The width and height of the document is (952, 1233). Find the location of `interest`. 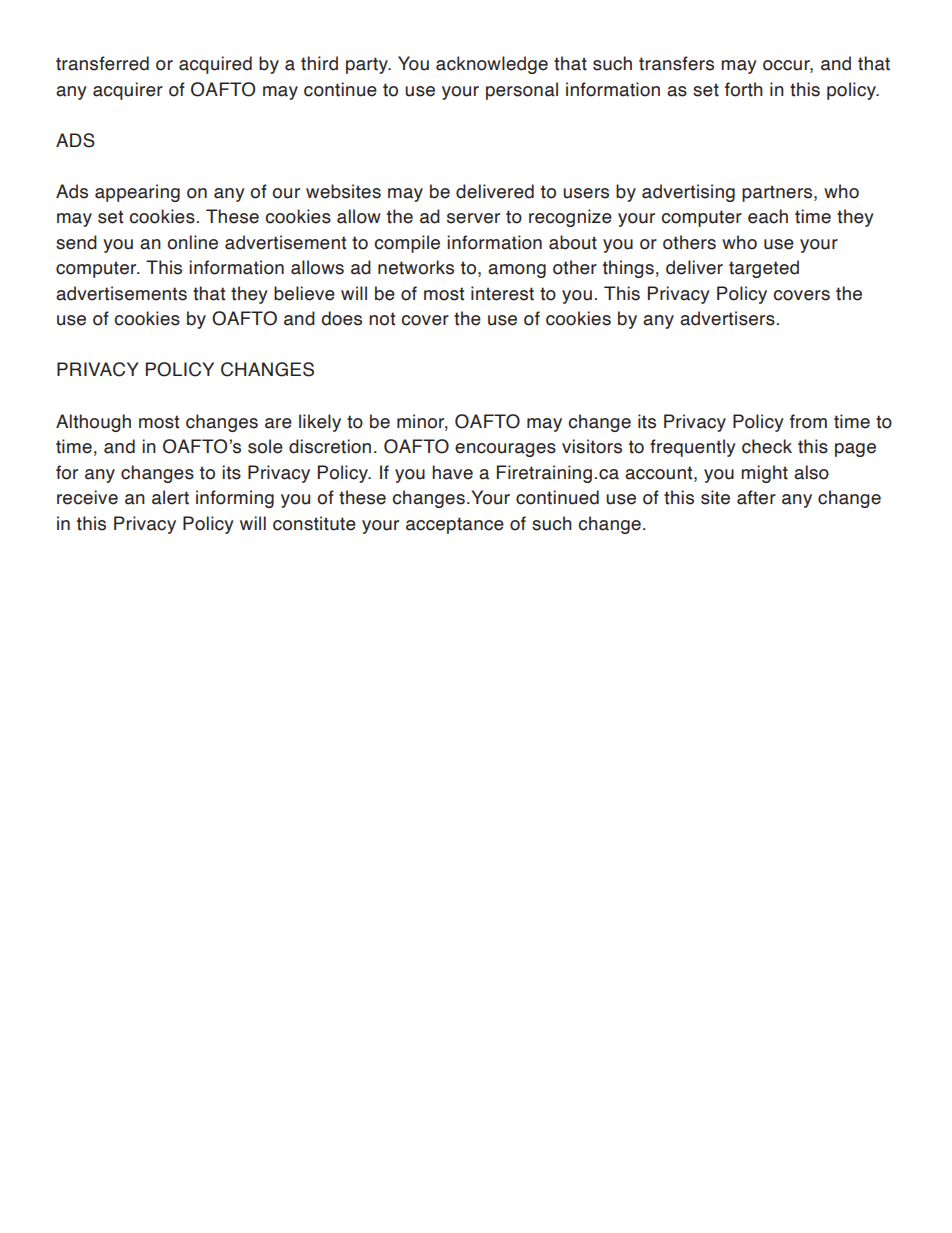

interest is located at coordinates (502, 293).
